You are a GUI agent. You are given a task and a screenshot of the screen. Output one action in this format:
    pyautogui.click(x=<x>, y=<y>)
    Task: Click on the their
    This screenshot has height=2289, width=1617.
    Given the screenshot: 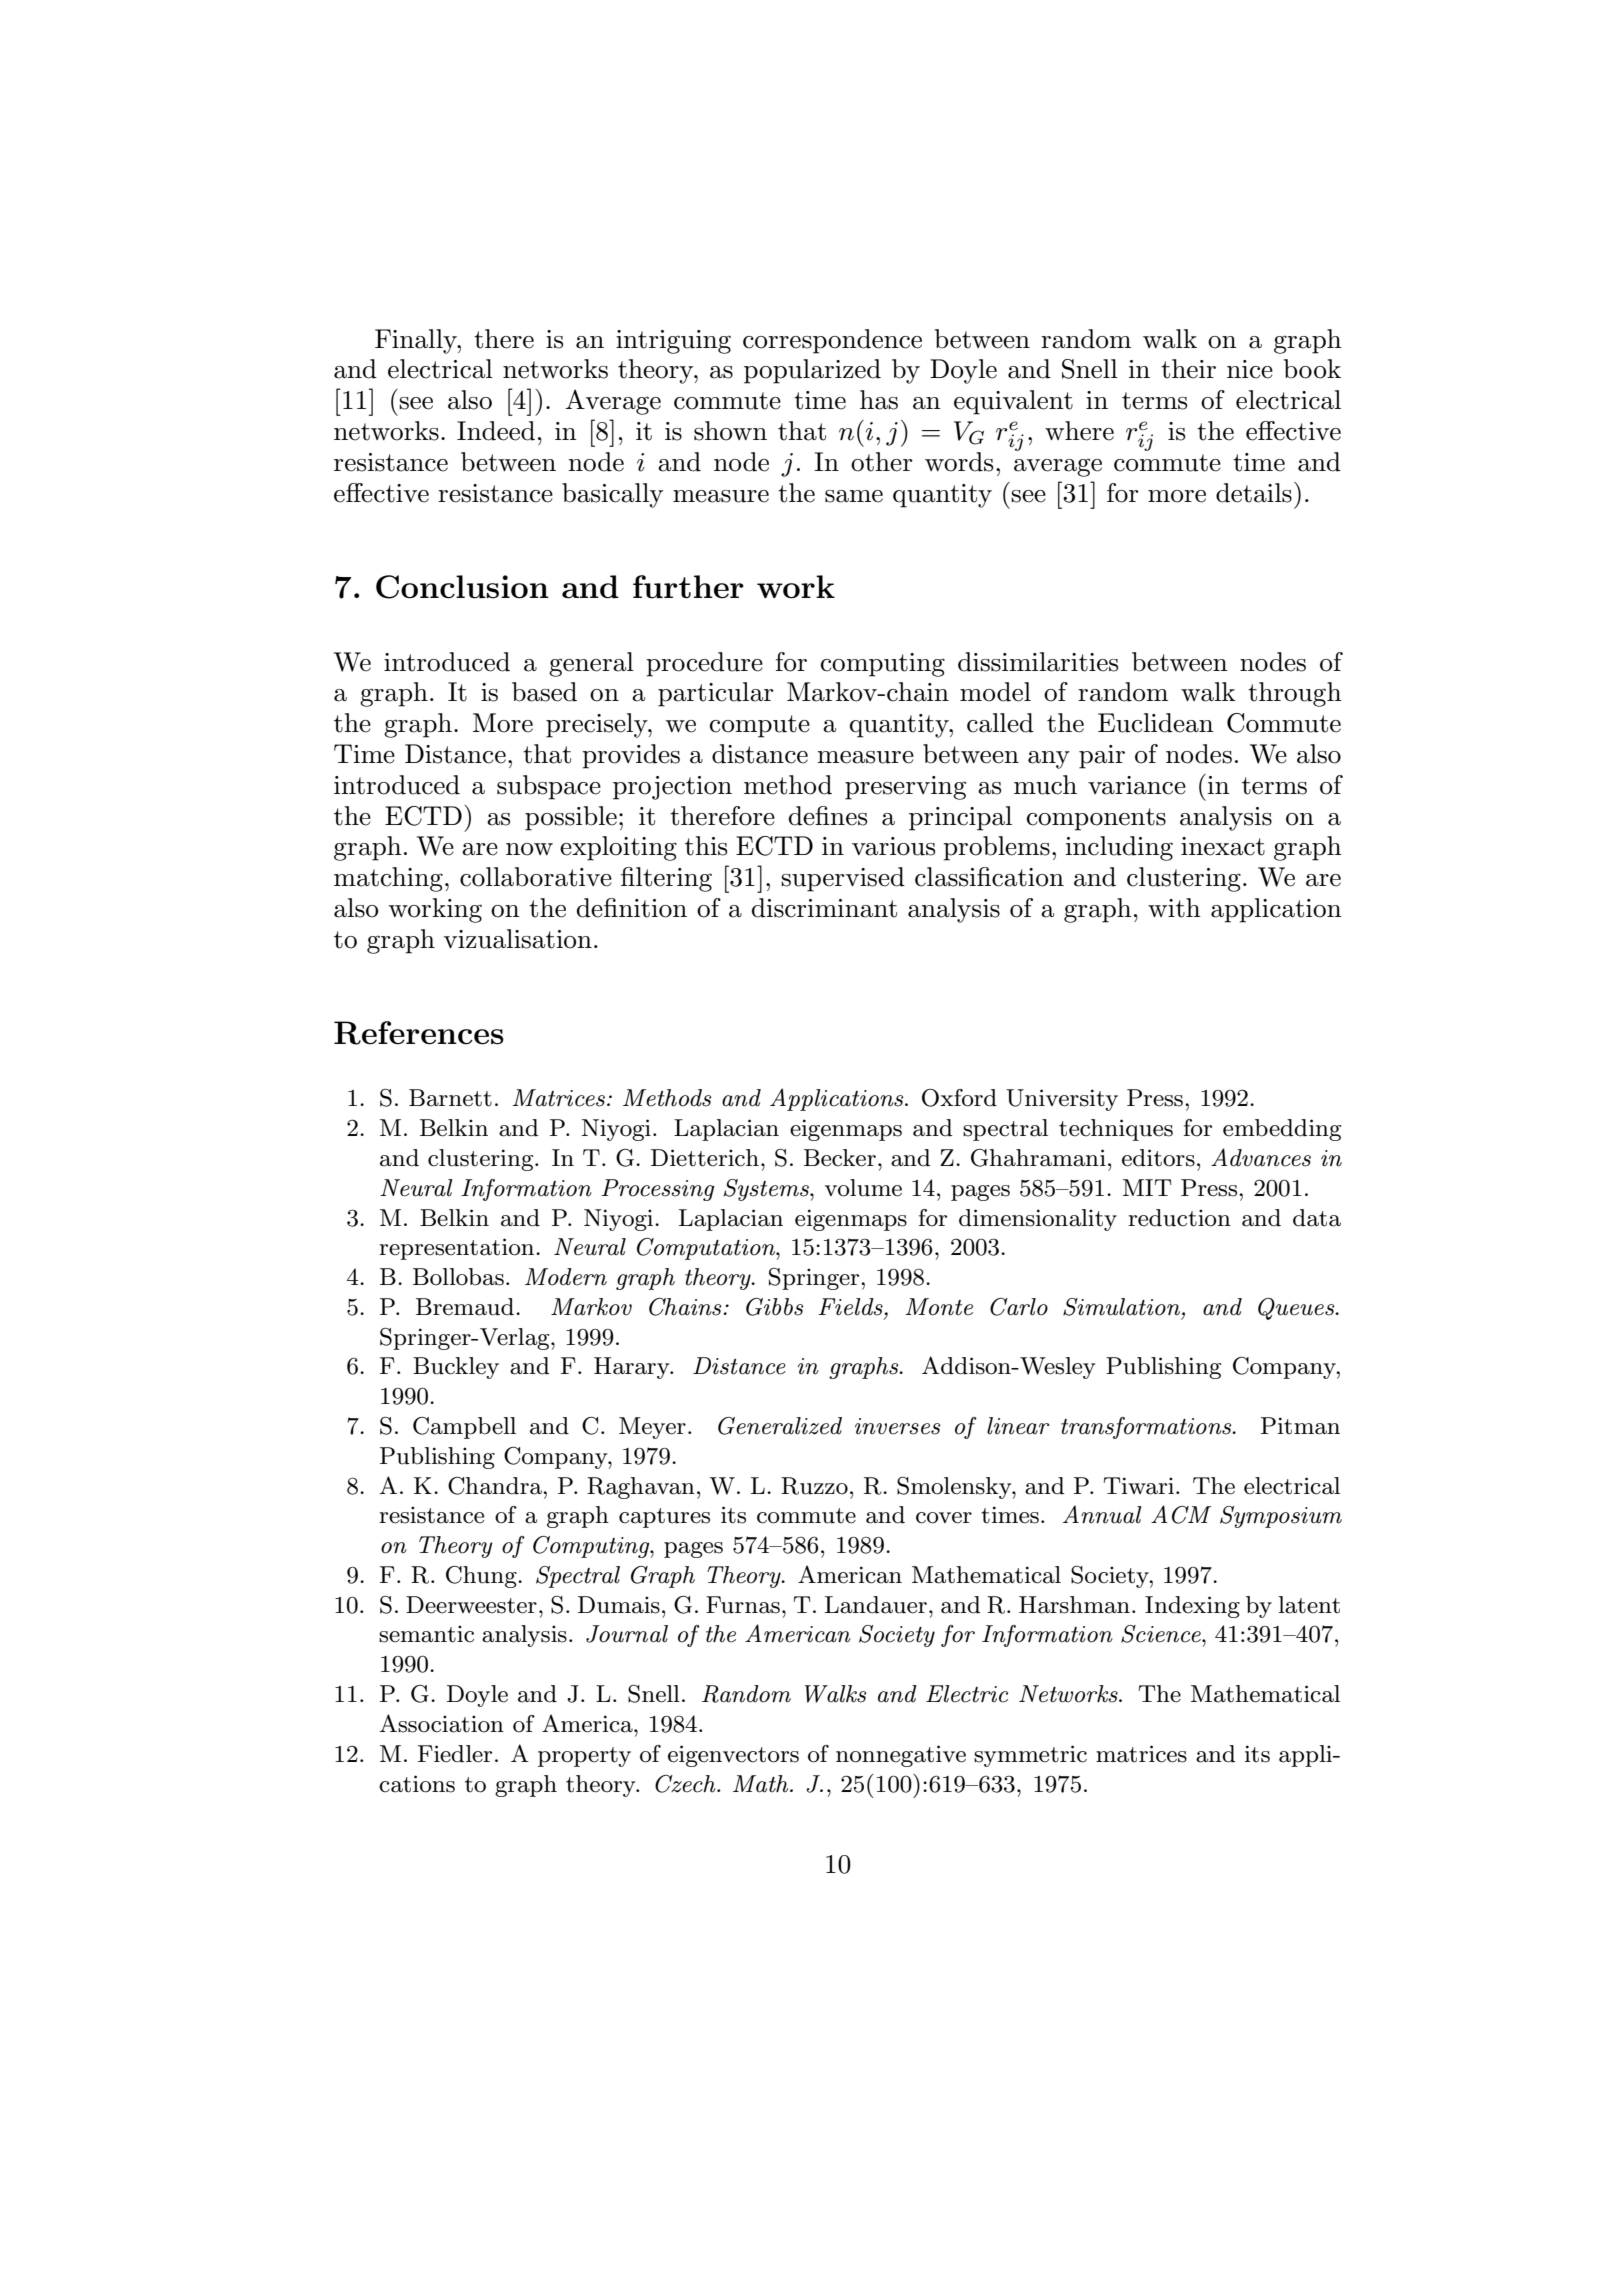 What is the action you would take?
    pyautogui.click(x=1188, y=369)
